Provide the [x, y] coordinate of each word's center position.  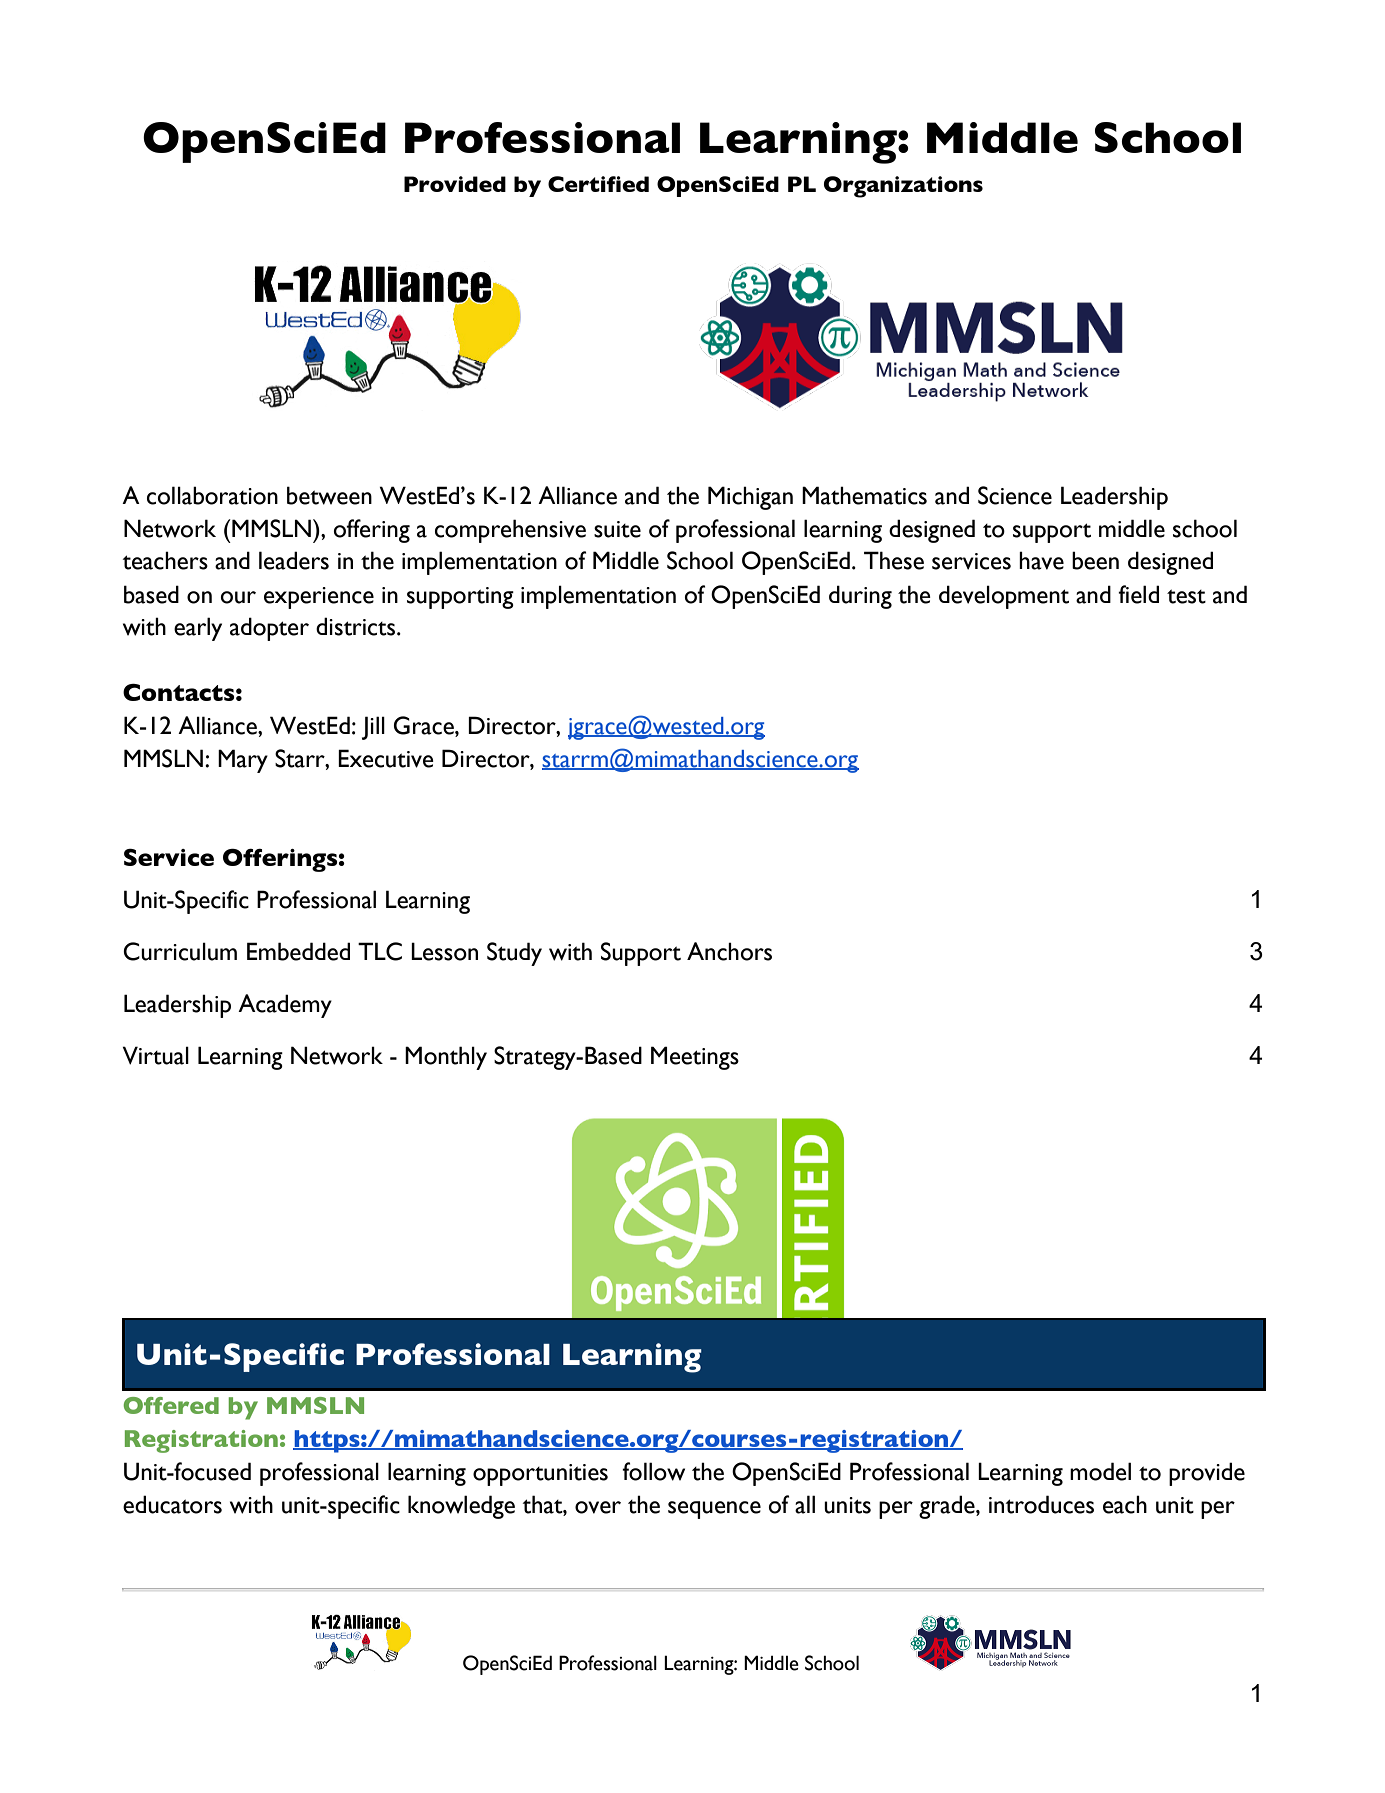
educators [172, 1504]
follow [653, 1471]
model [1100, 1471]
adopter [269, 629]
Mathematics [864, 495]
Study [514, 954]
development [1004, 597]
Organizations [903, 187]
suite [617, 529]
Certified [598, 184]
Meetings [695, 1058]
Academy [285, 1006]
